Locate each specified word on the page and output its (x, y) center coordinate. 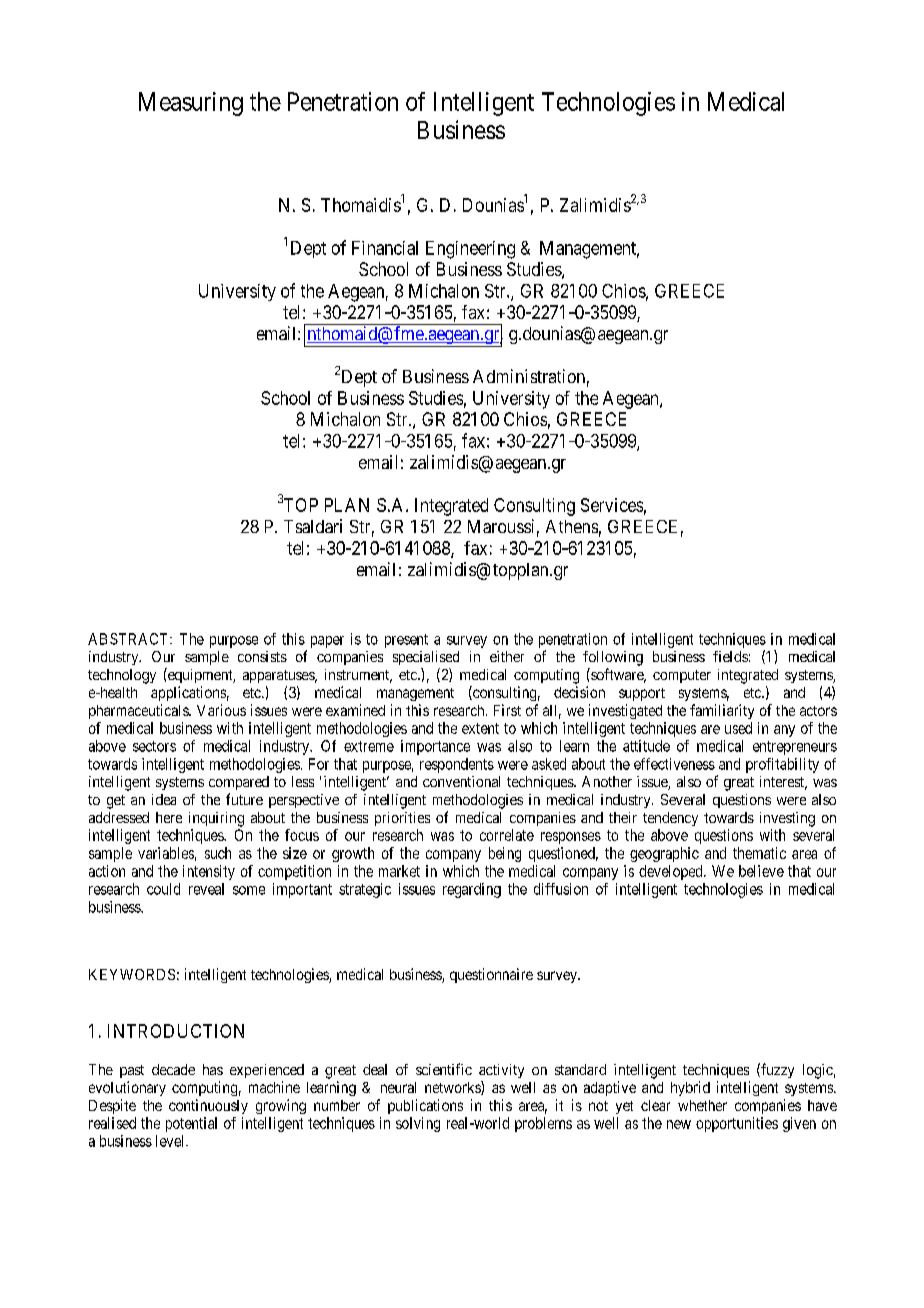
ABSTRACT (129, 639)
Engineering (470, 250)
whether (702, 1105)
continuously (208, 1106)
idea (164, 799)
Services (612, 505)
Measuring (191, 104)
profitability (782, 765)
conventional (461, 781)
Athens (572, 526)
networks (453, 1088)
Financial (385, 248)
